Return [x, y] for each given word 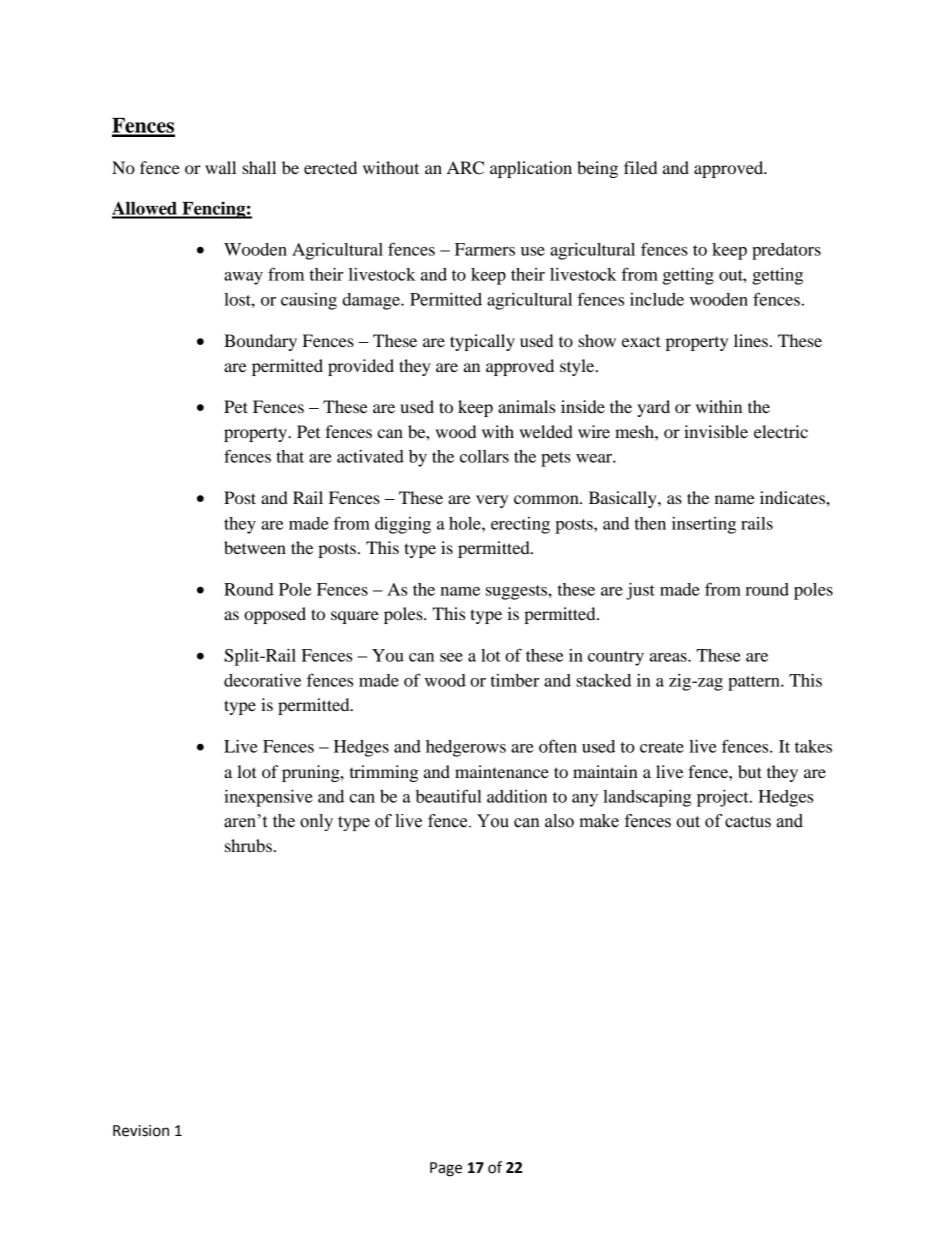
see [451, 657]
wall [220, 167]
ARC [465, 168]
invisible [716, 431]
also [559, 821]
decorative [262, 680]
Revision [141, 1131]
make [599, 821]
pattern [755, 683]
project [724, 798]
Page [446, 1169]
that [290, 456]
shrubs [248, 845]
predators [786, 251]
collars [484, 456]
